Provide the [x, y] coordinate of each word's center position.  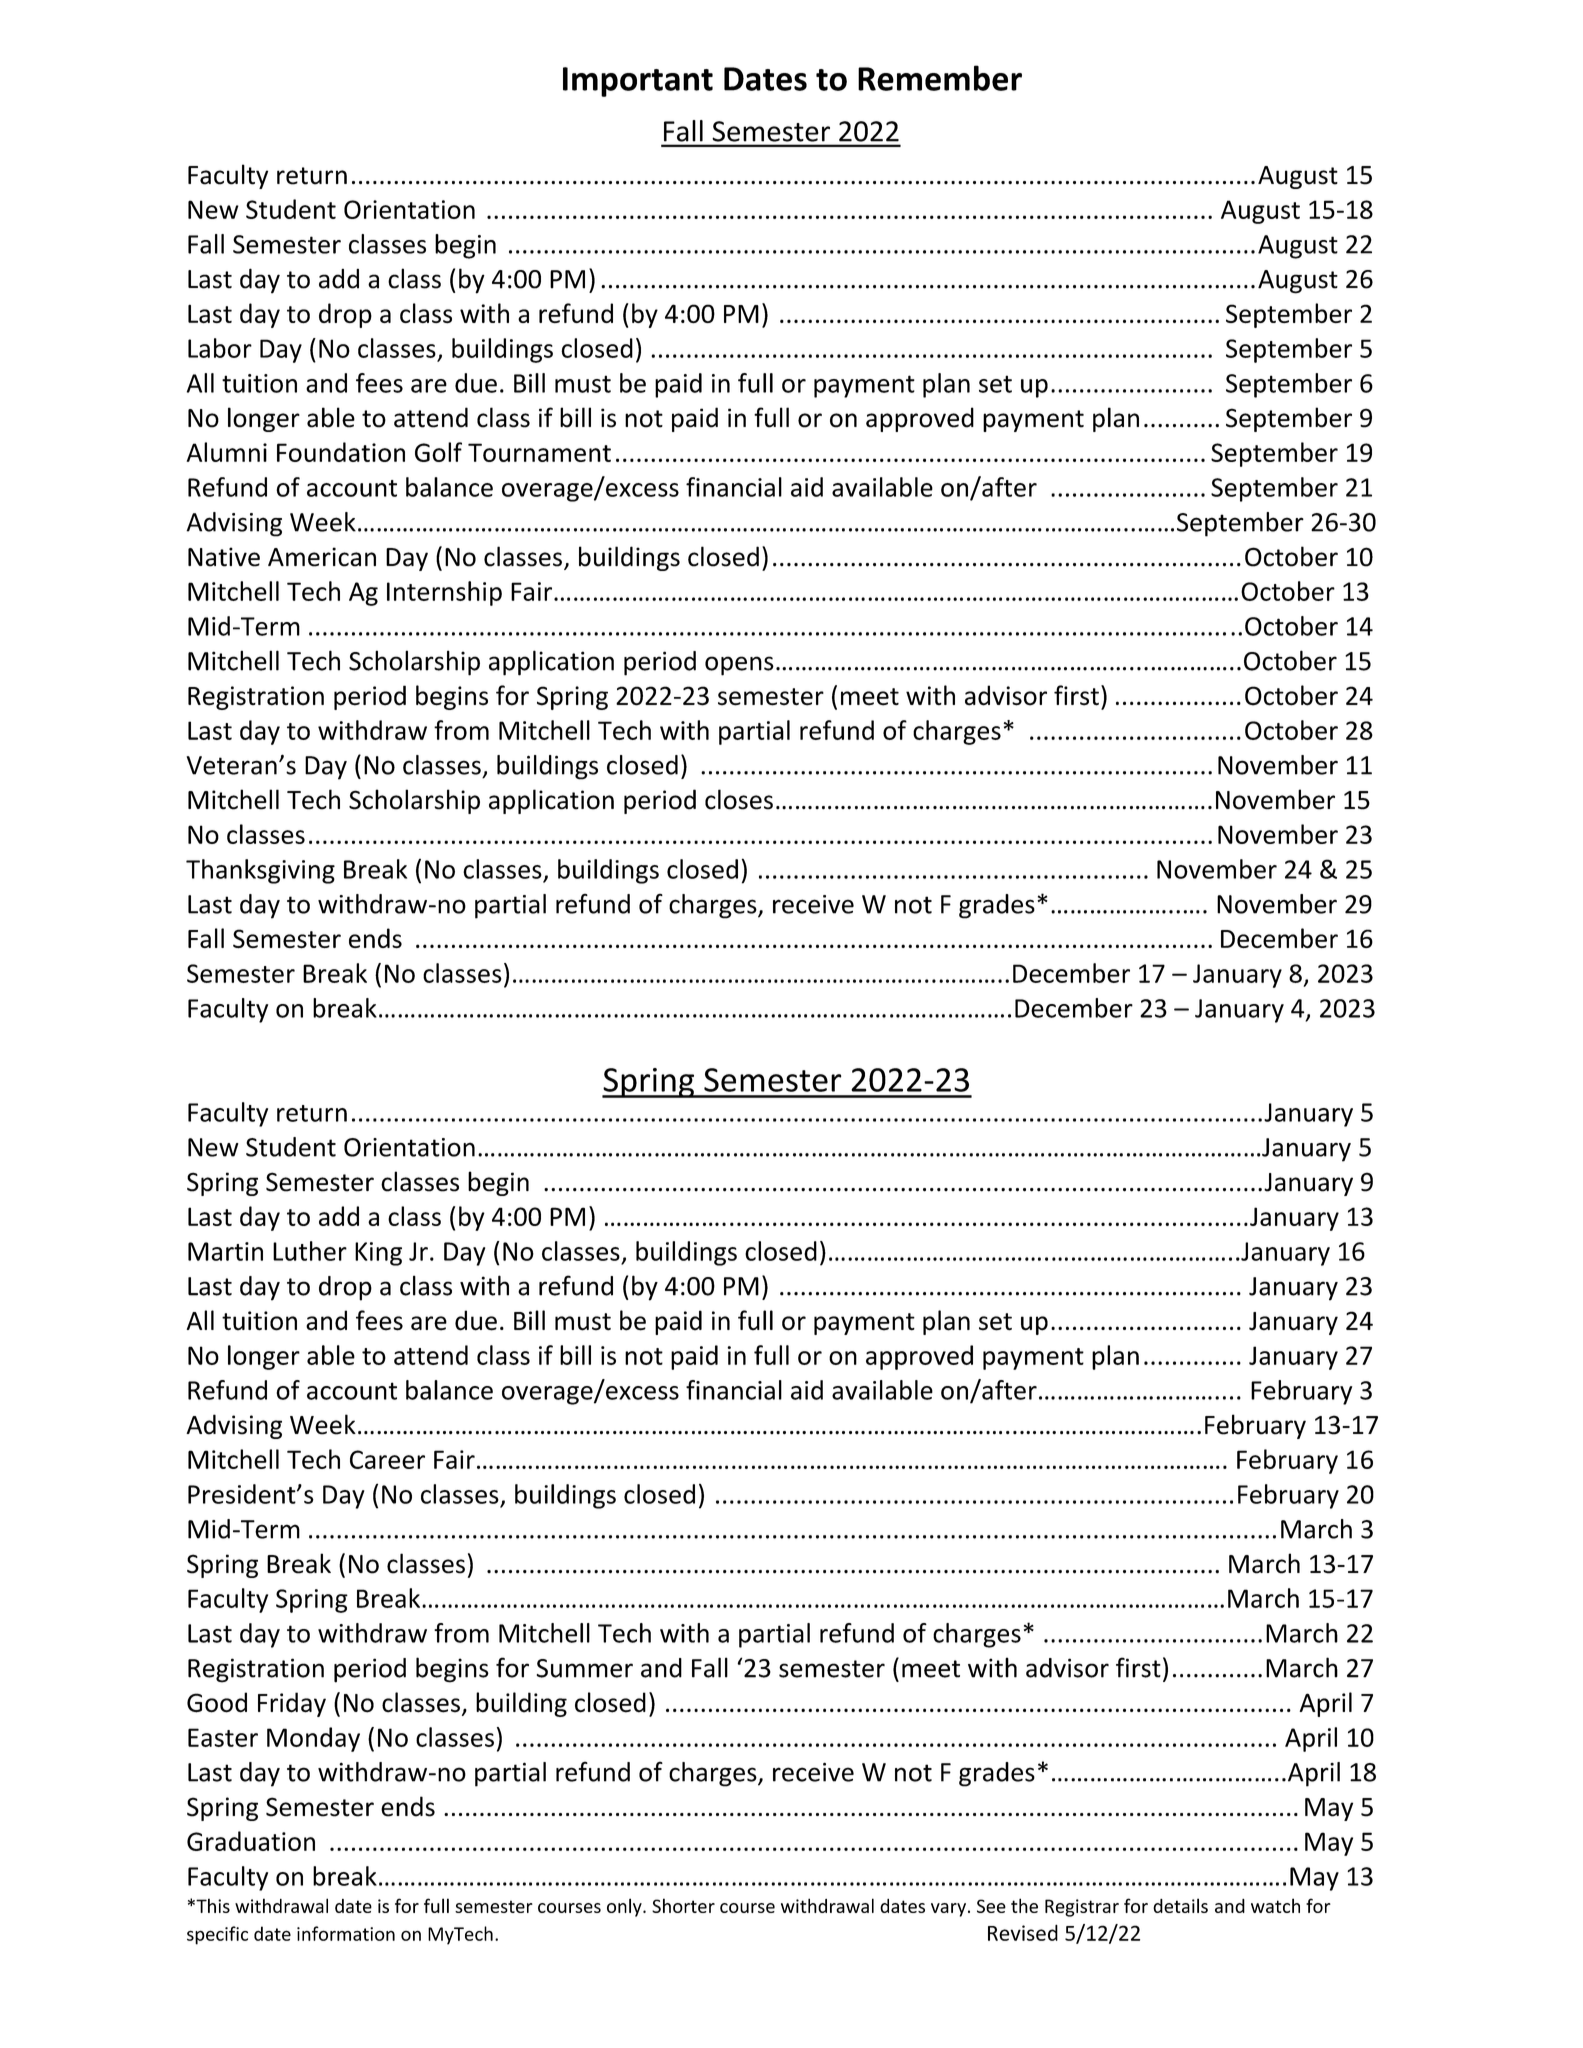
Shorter [683, 1905]
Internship [444, 593]
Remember [940, 78]
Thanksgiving [260, 871]
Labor [220, 348]
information [346, 1933]
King [378, 1254]
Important [638, 82]
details [1180, 1905]
